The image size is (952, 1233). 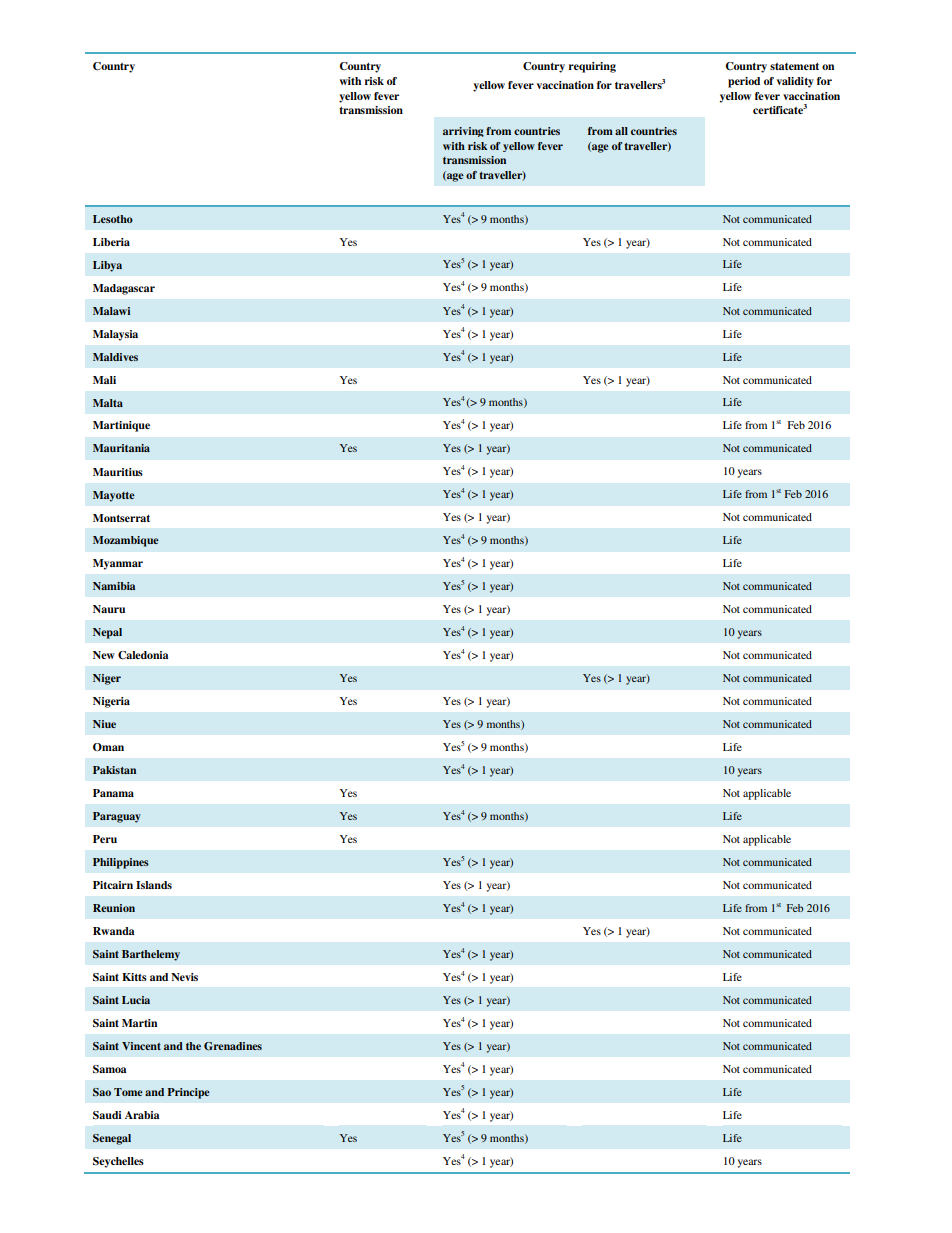 What do you see at coordinates (118, 472) in the document?
I see `Mauritius` at bounding box center [118, 472].
